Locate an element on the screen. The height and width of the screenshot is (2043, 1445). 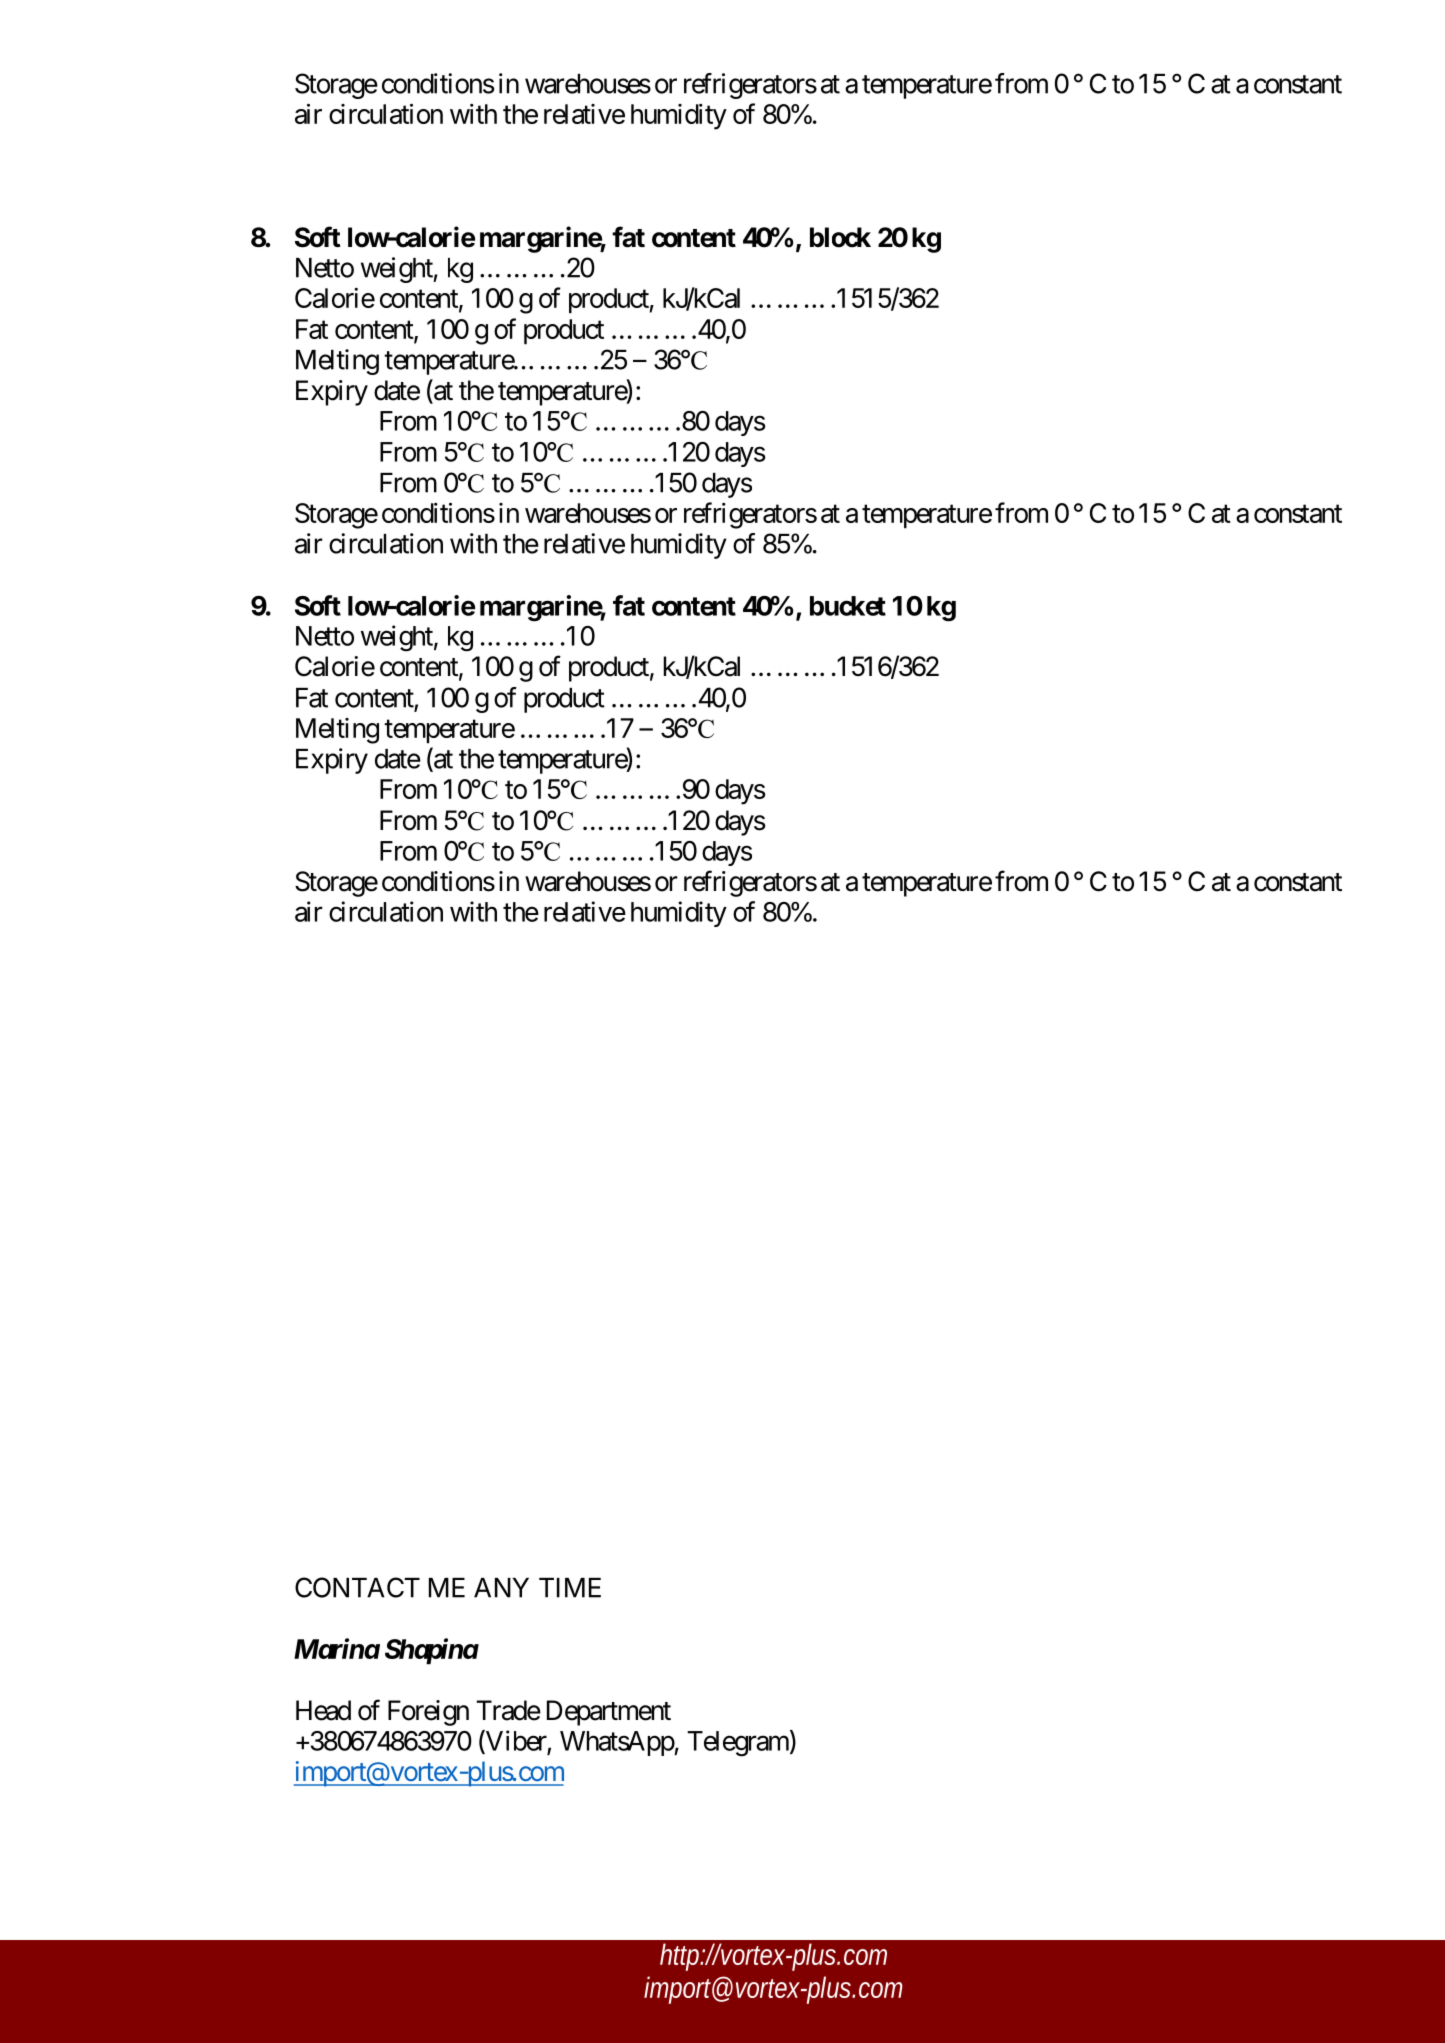
TIME is located at coordinates (570, 1588).
